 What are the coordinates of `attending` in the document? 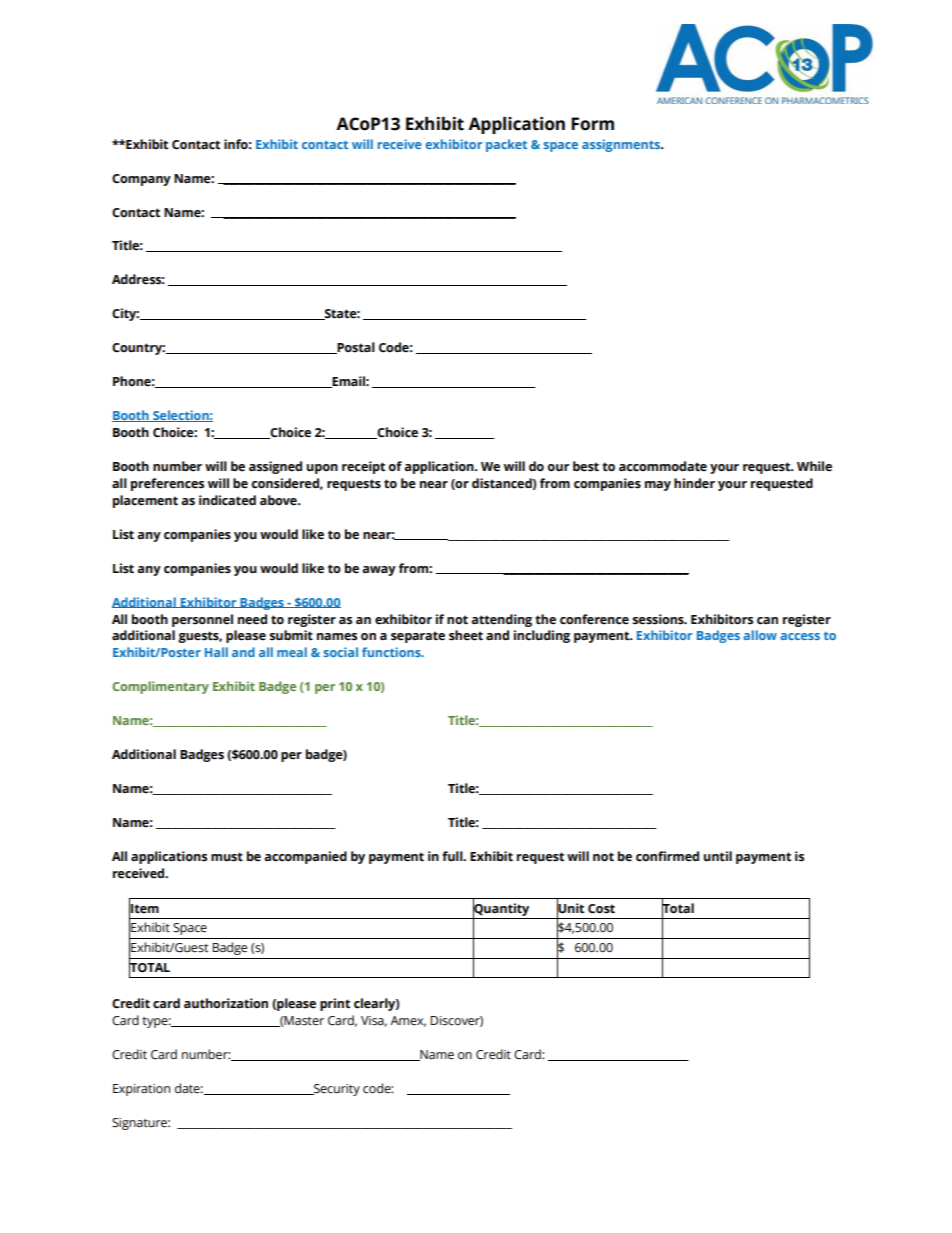 It's located at (501, 620).
